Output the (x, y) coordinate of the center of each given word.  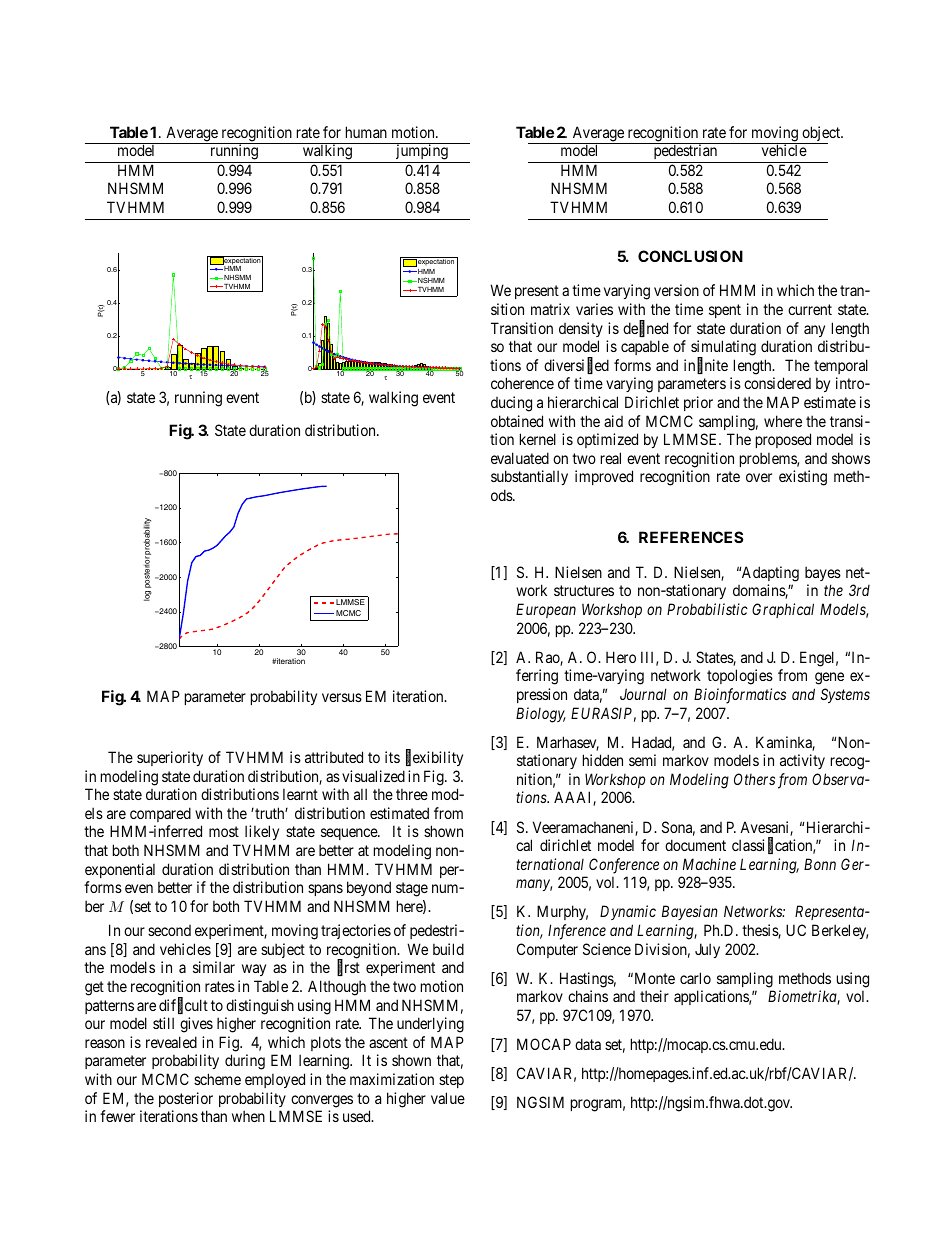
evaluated (520, 458)
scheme (217, 1079)
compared (160, 814)
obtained (517, 421)
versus (342, 697)
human (366, 132)
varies (594, 309)
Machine (709, 864)
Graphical (783, 610)
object (821, 135)
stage (412, 889)
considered (777, 383)
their (654, 996)
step (451, 1081)
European (546, 610)
